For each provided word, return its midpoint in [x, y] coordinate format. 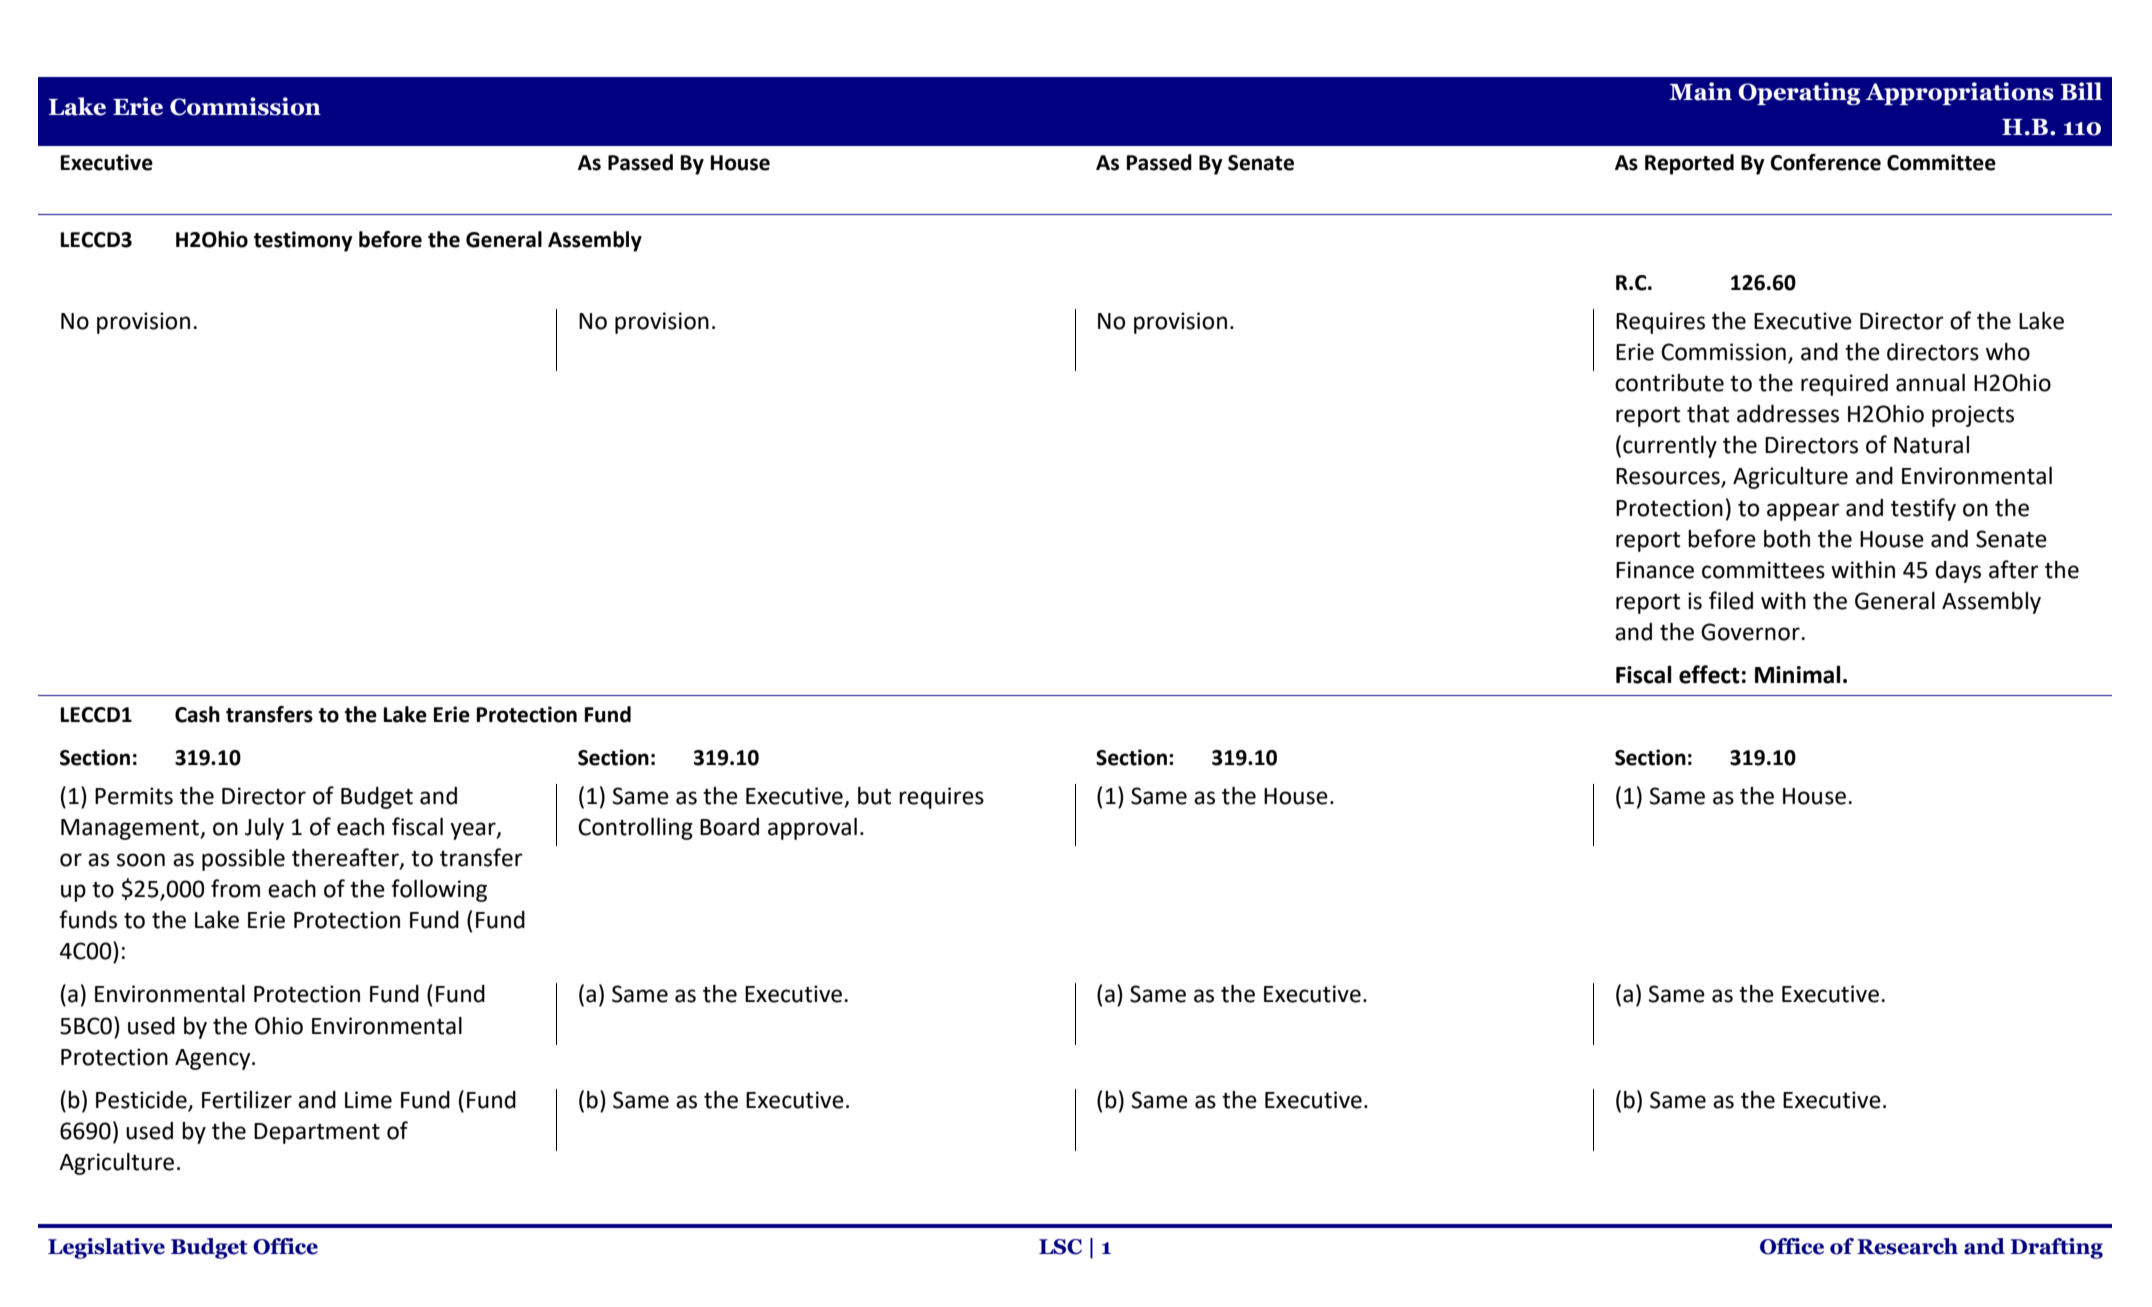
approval [812, 829]
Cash [197, 714]
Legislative [106, 1248]
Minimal [1797, 674]
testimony [303, 241]
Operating [1799, 93]
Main [1700, 91]
